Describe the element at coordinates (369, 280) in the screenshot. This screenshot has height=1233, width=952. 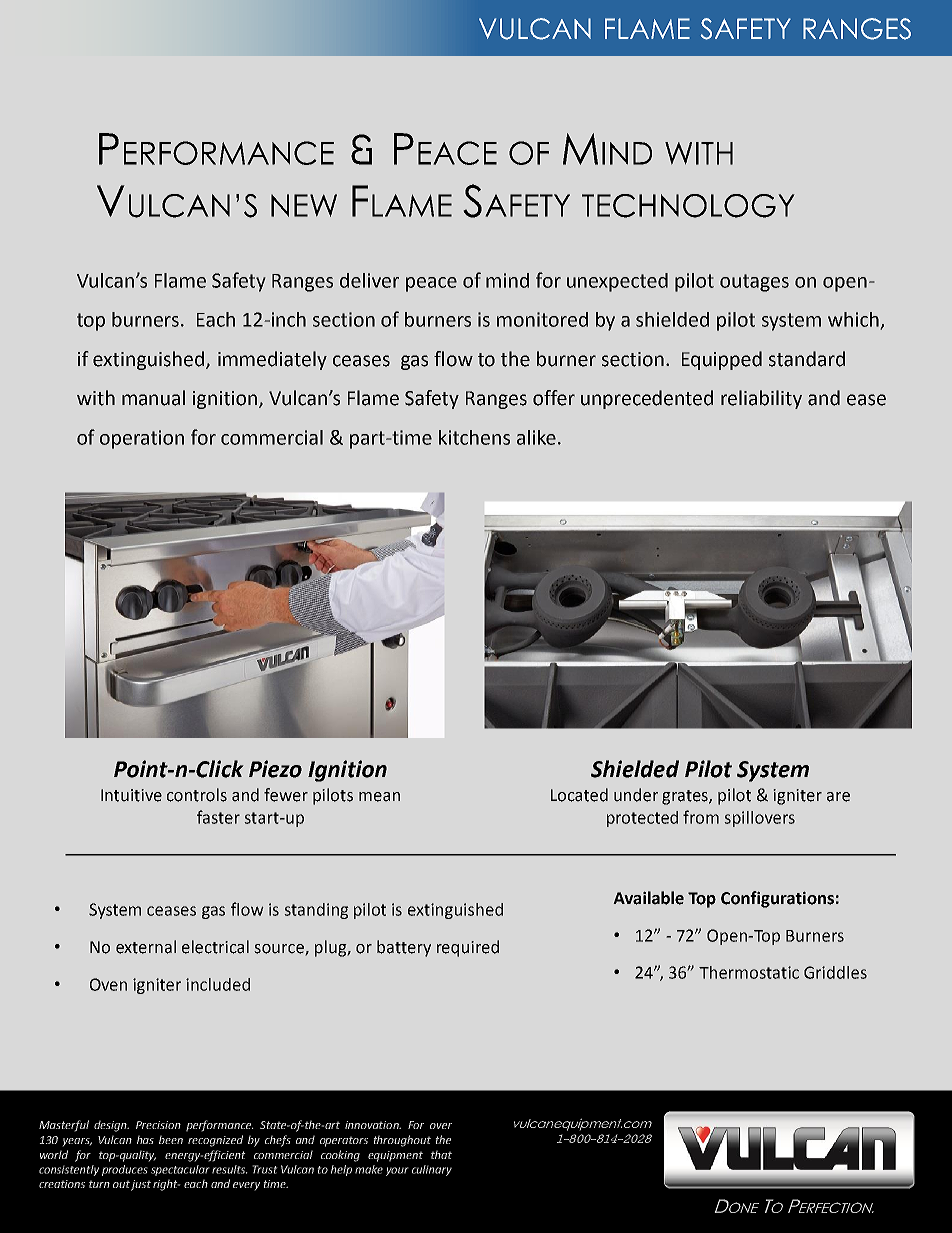
I see `deliver` at that location.
